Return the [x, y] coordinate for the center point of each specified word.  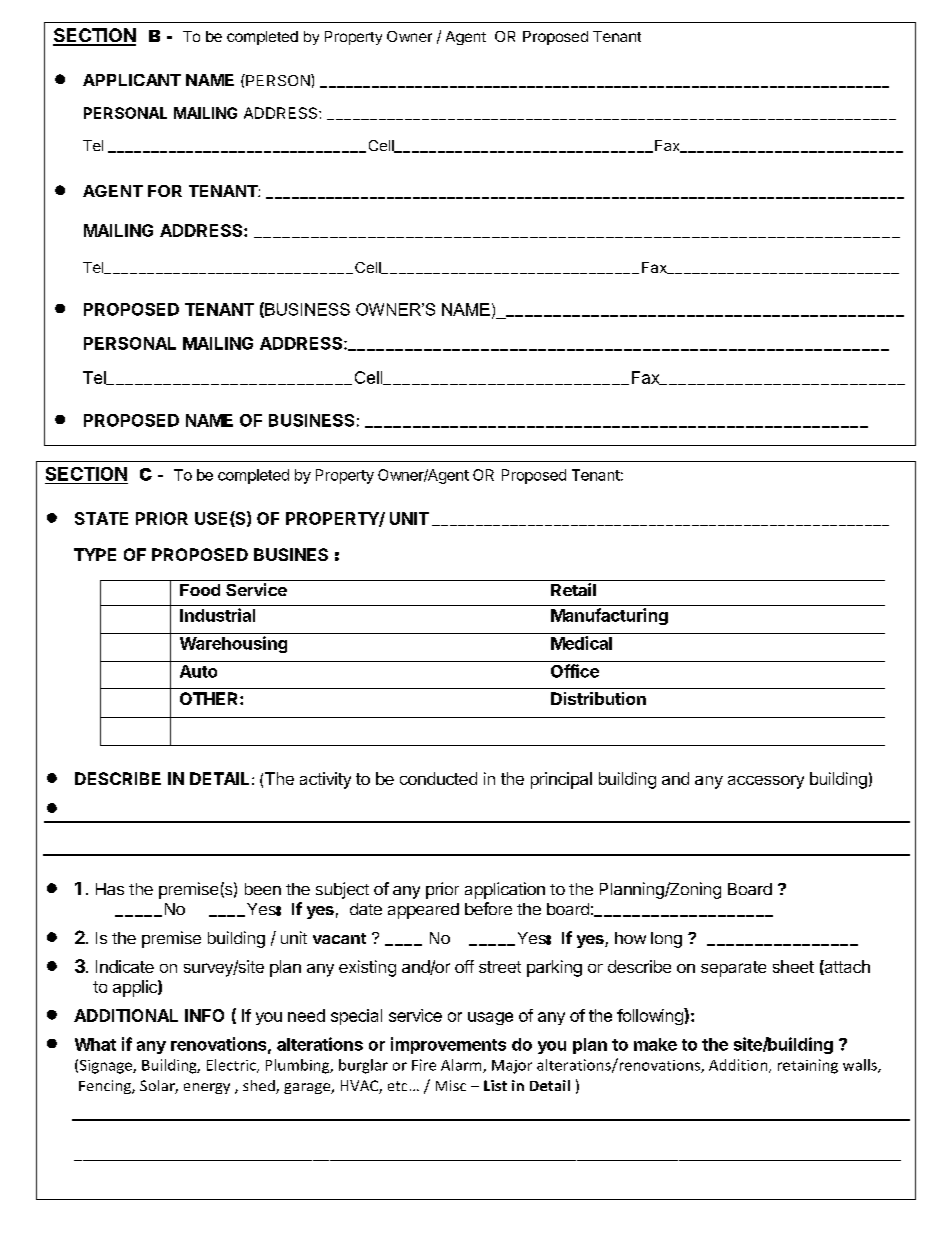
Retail [573, 589]
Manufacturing [609, 616]
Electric [232, 1066]
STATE [101, 518]
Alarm [462, 1066]
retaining [808, 1066]
